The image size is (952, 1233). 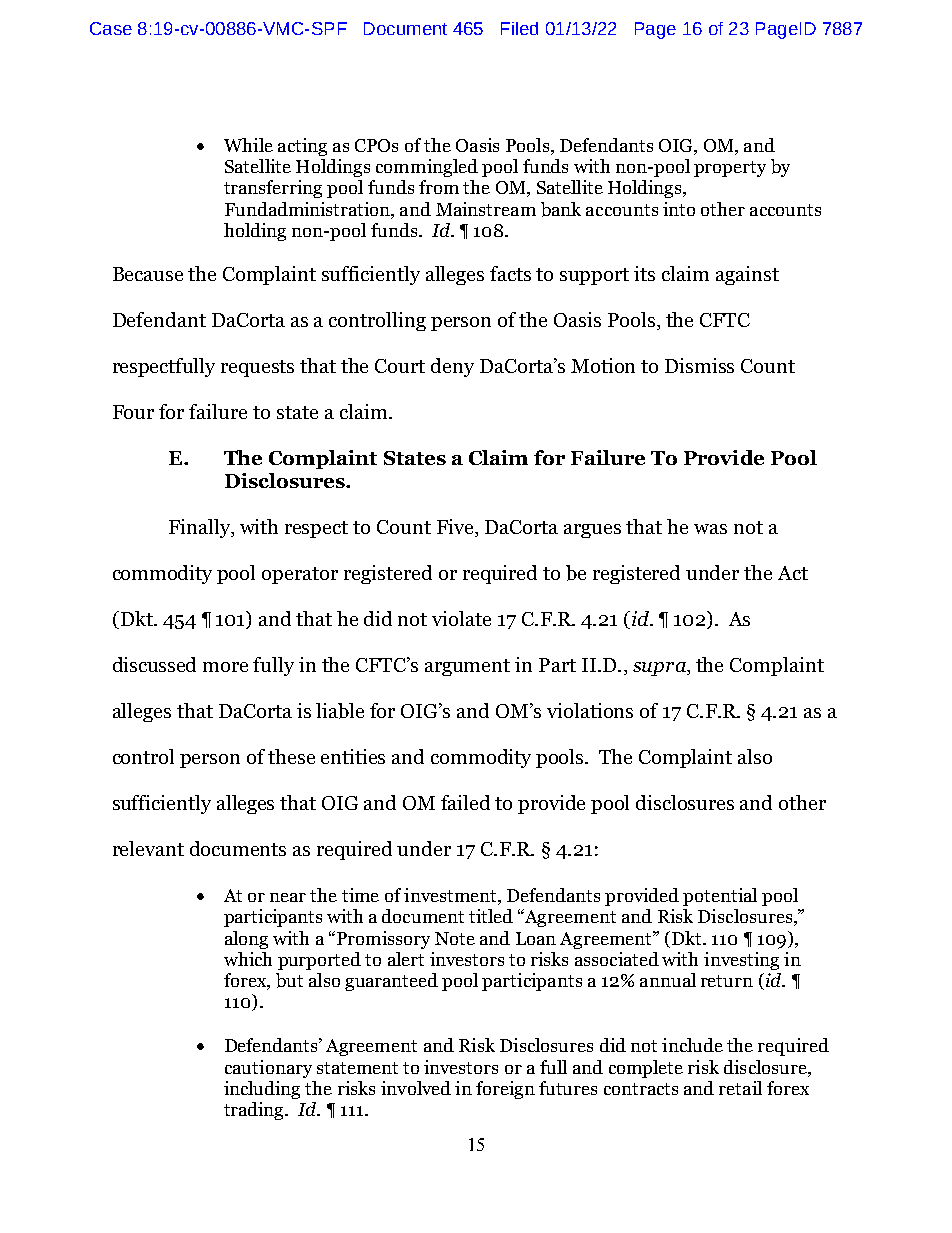 What do you see at coordinates (730, 169) in the screenshot?
I see `property` at bounding box center [730, 169].
